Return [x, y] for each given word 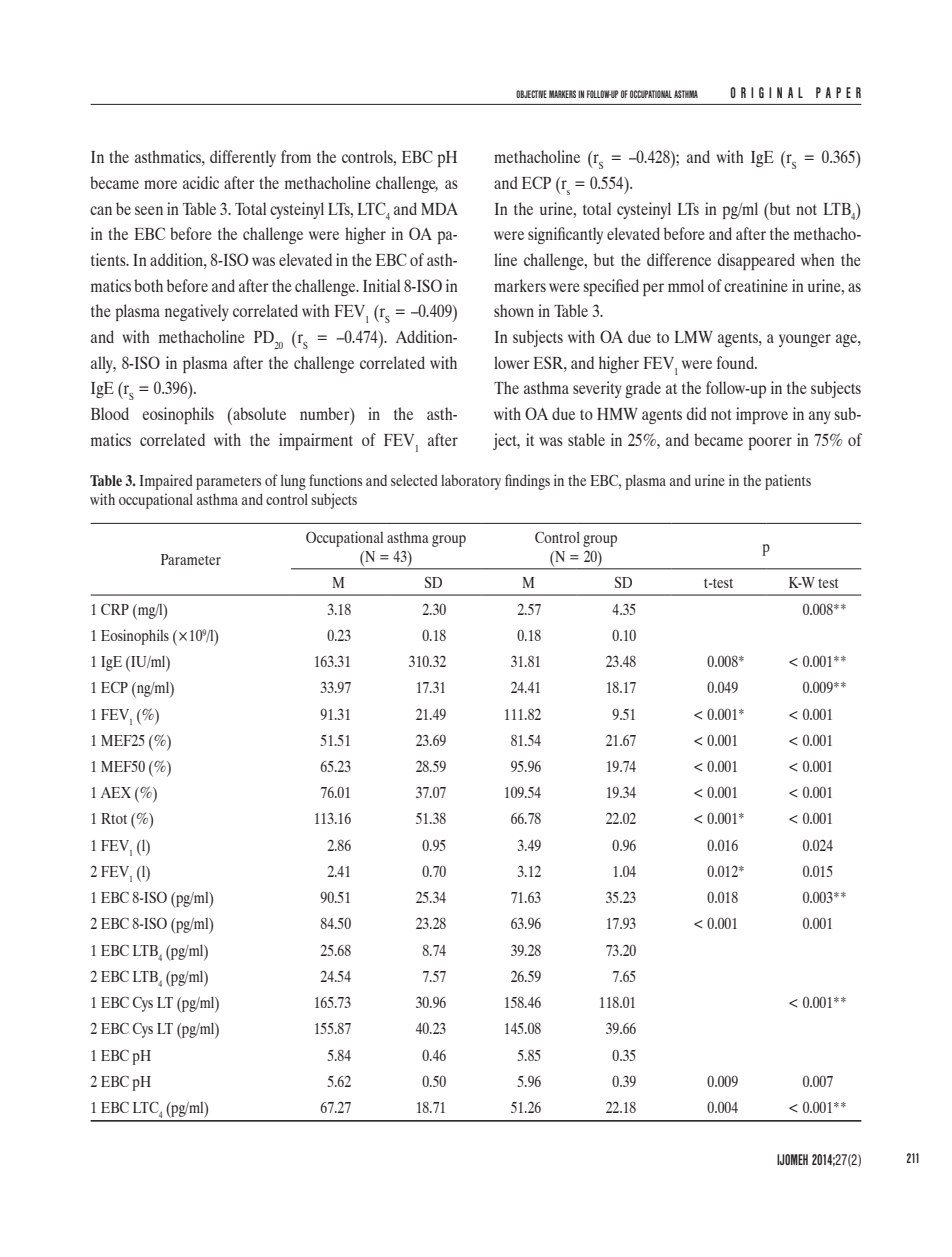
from [296, 156]
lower [512, 362]
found [736, 362]
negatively [197, 312]
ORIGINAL [767, 92]
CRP [115, 609]
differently [243, 158]
